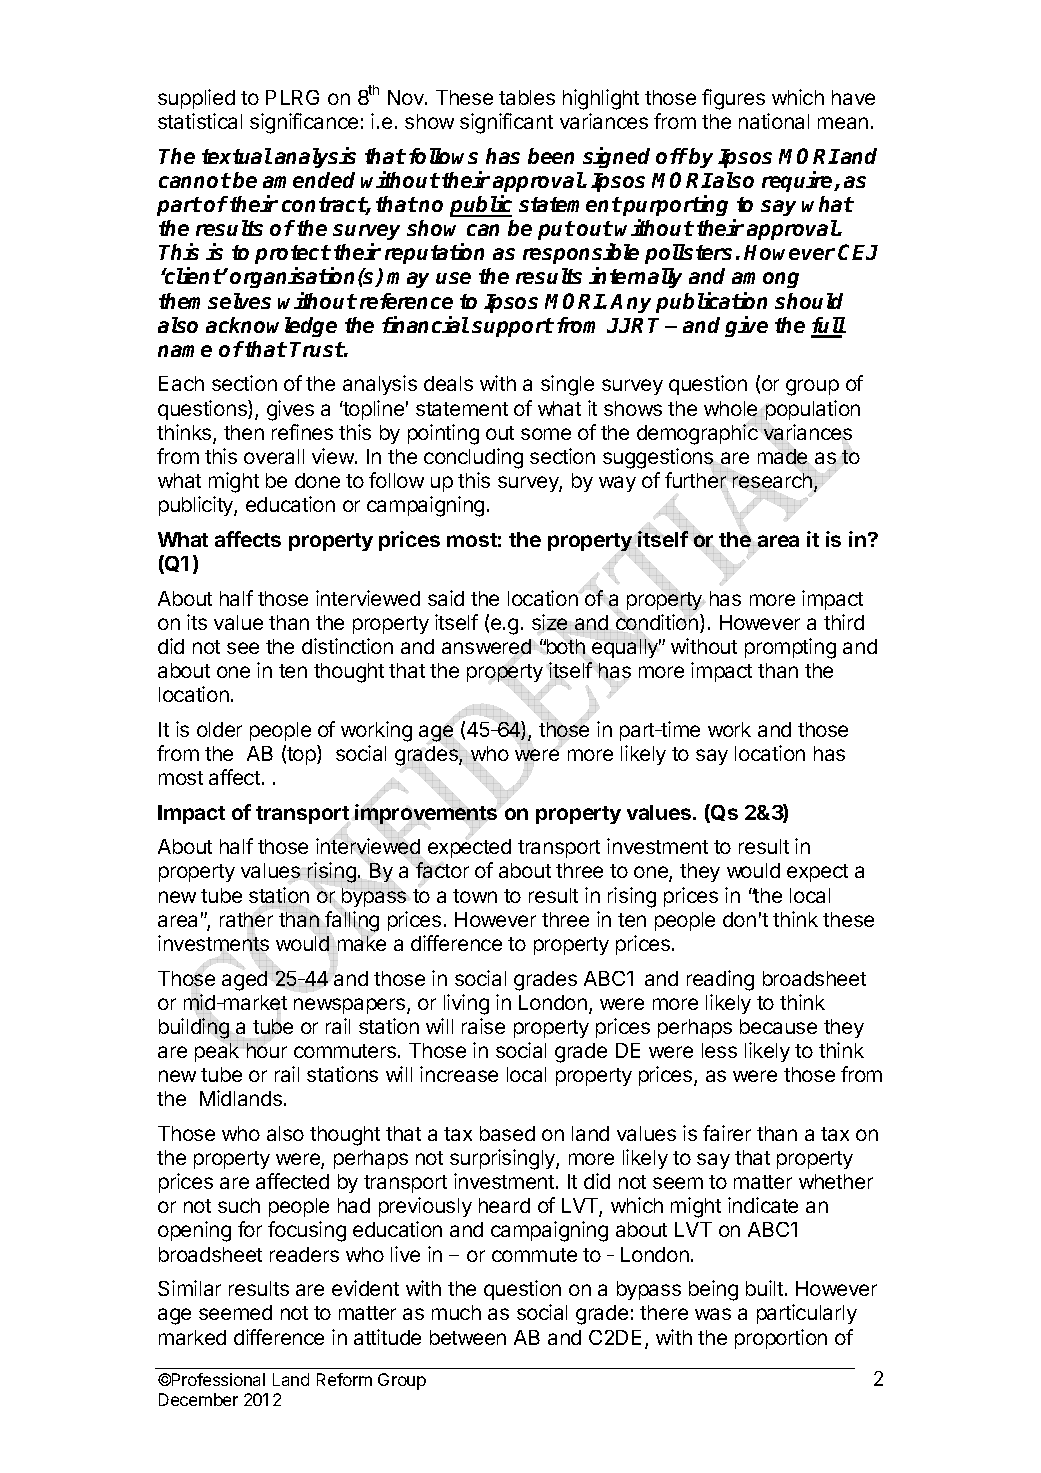 The height and width of the document is (1473, 1041). What do you see at coordinates (720, 980) in the document?
I see `reading` at bounding box center [720, 980].
